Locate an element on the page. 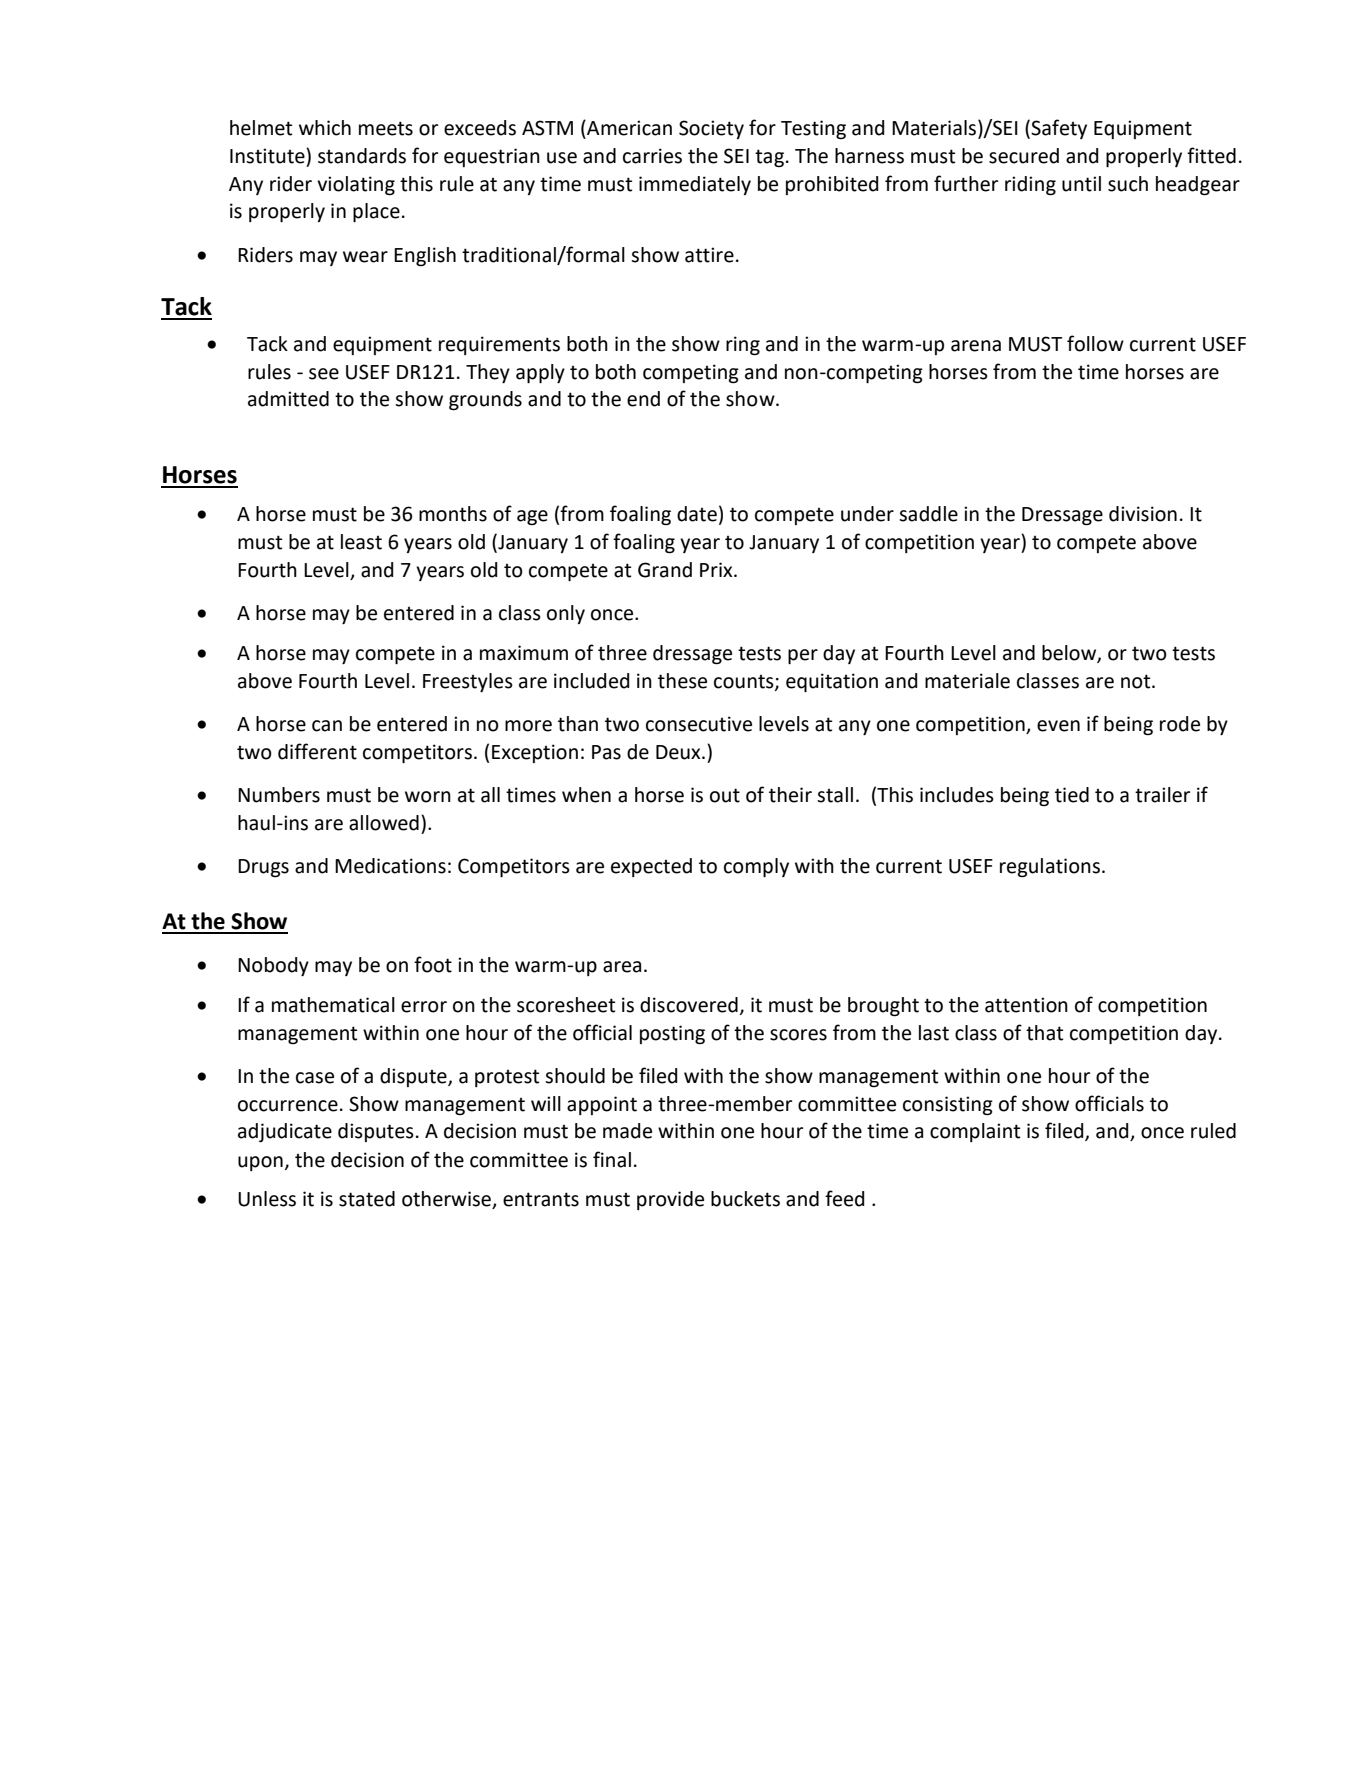 The width and height of the image is (1371, 1774). provide is located at coordinates (670, 1200).
